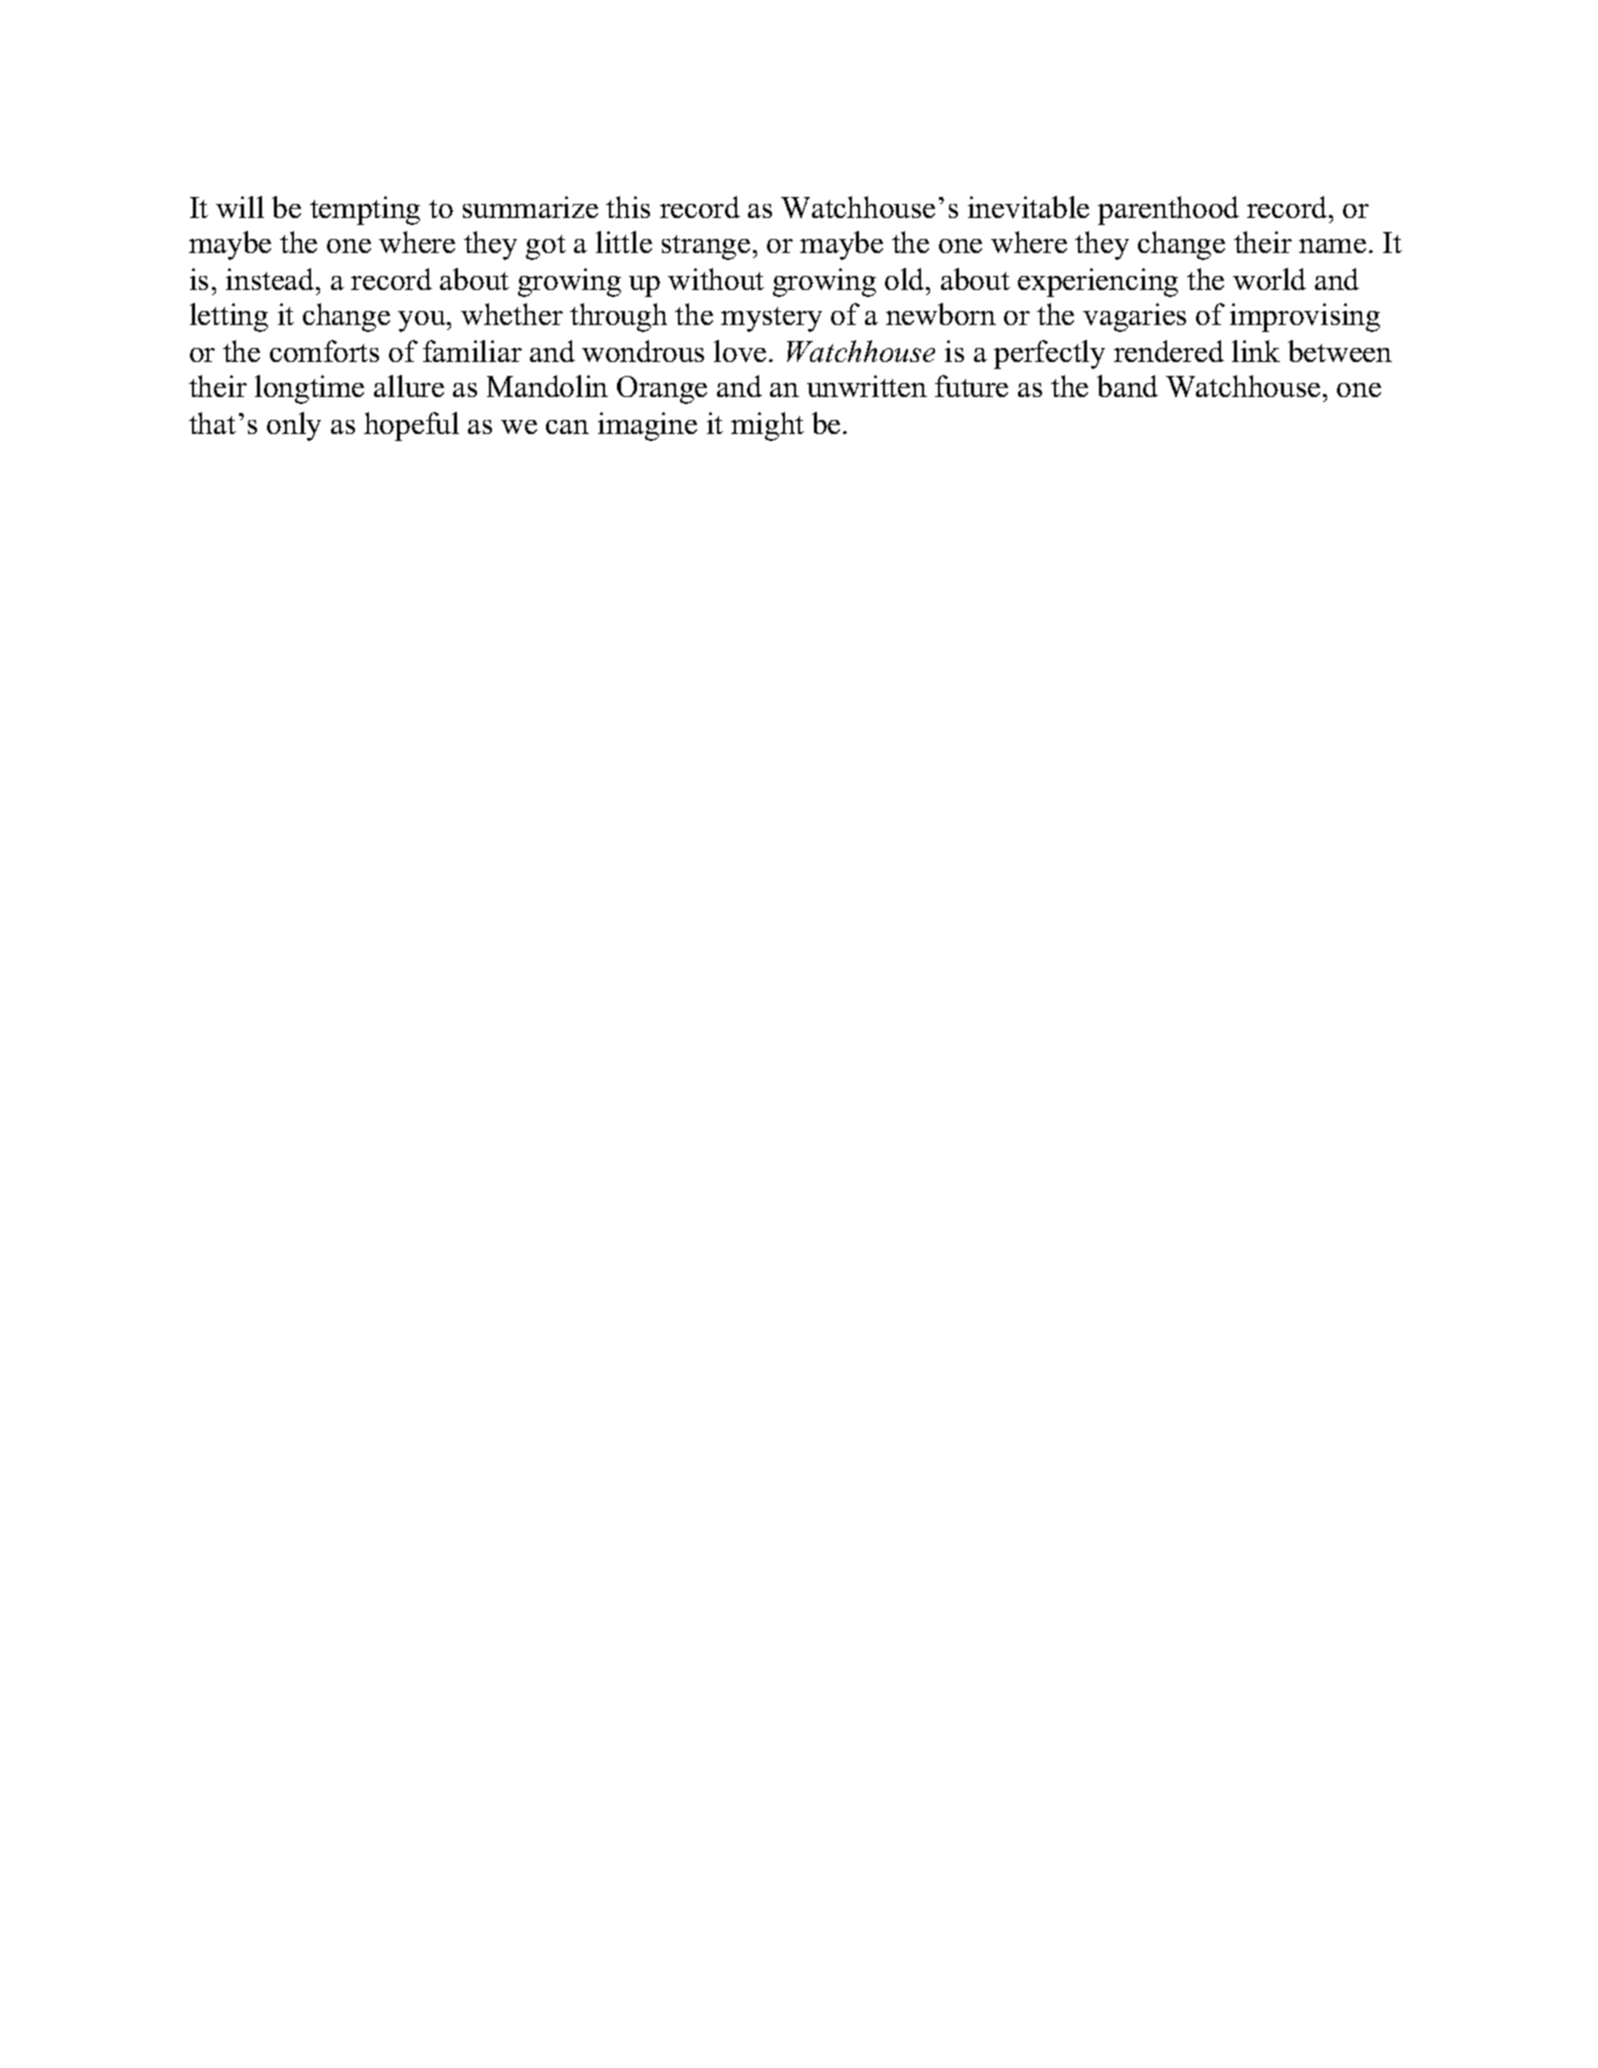 The image size is (1598, 2068). Describe the element at coordinates (1169, 351) in the screenshot. I see `rendered` at that location.
